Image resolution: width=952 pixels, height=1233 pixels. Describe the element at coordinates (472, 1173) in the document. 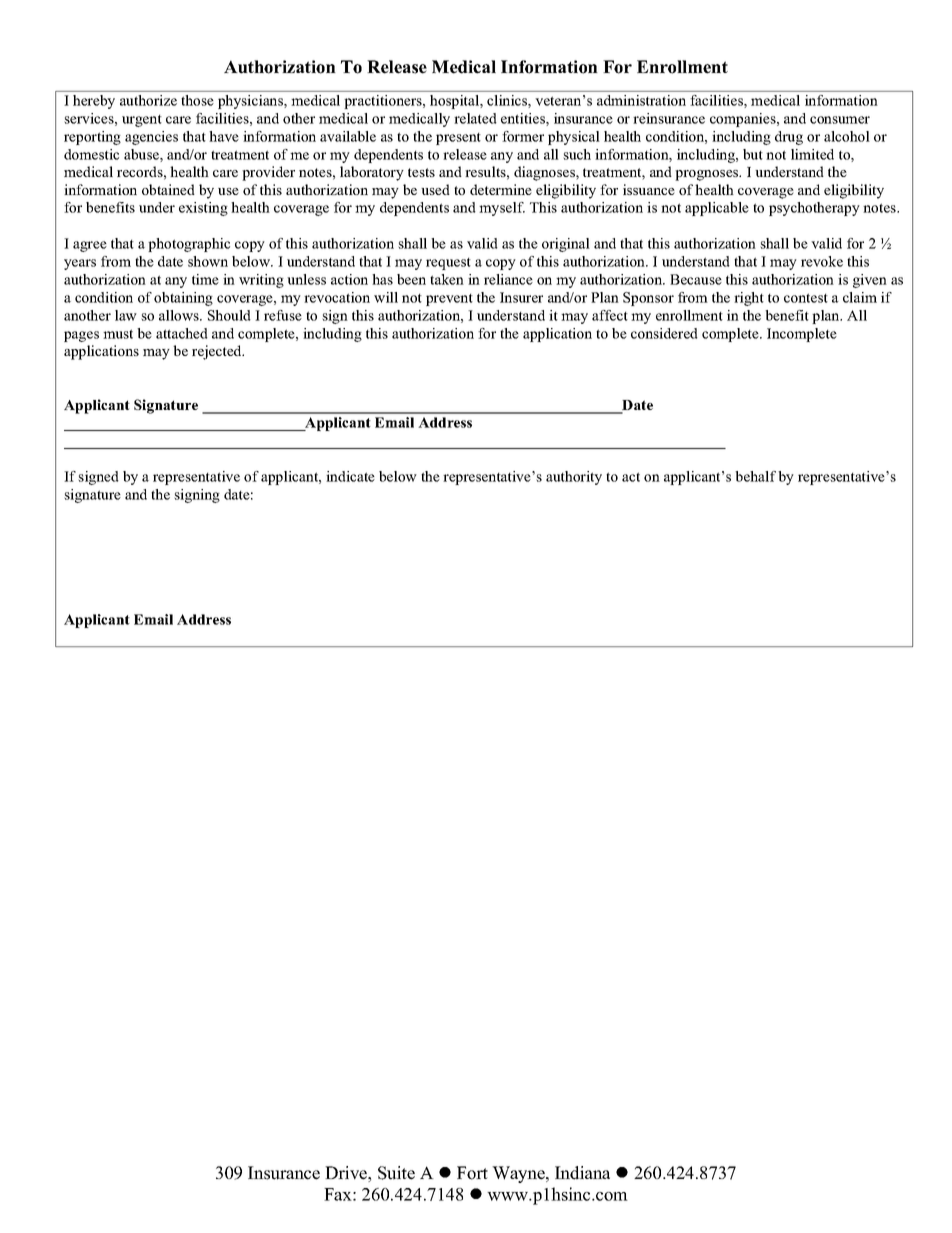

I see `Fort` at that location.
